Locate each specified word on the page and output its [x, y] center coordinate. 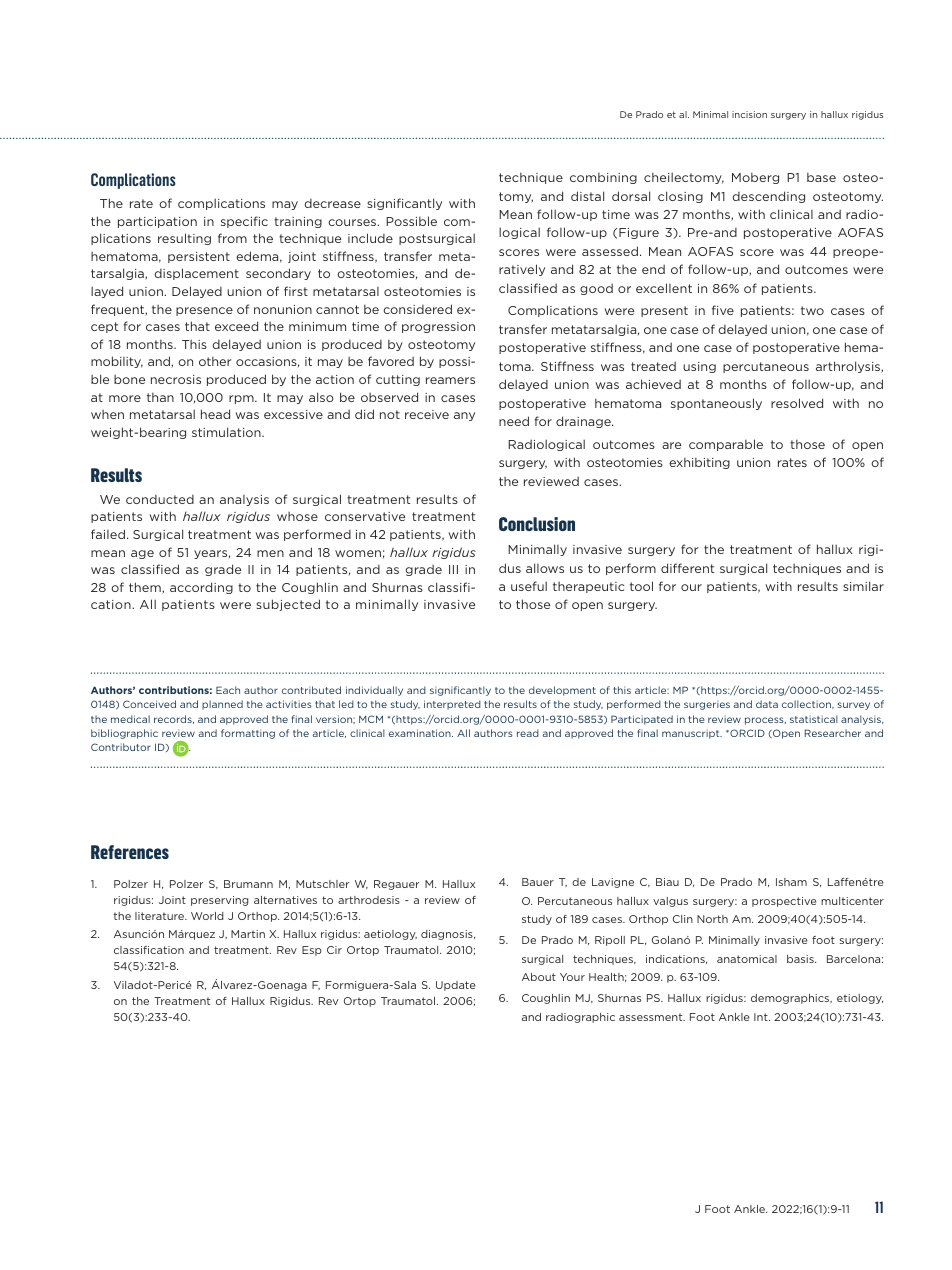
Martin [248, 934]
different [687, 568]
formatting [248, 734]
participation [157, 222]
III [453, 569]
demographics [791, 999]
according [201, 588]
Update [456, 986]
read [528, 733]
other [215, 361]
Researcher [833, 733]
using [699, 367]
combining [603, 178]
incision [749, 114]
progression [438, 327]
